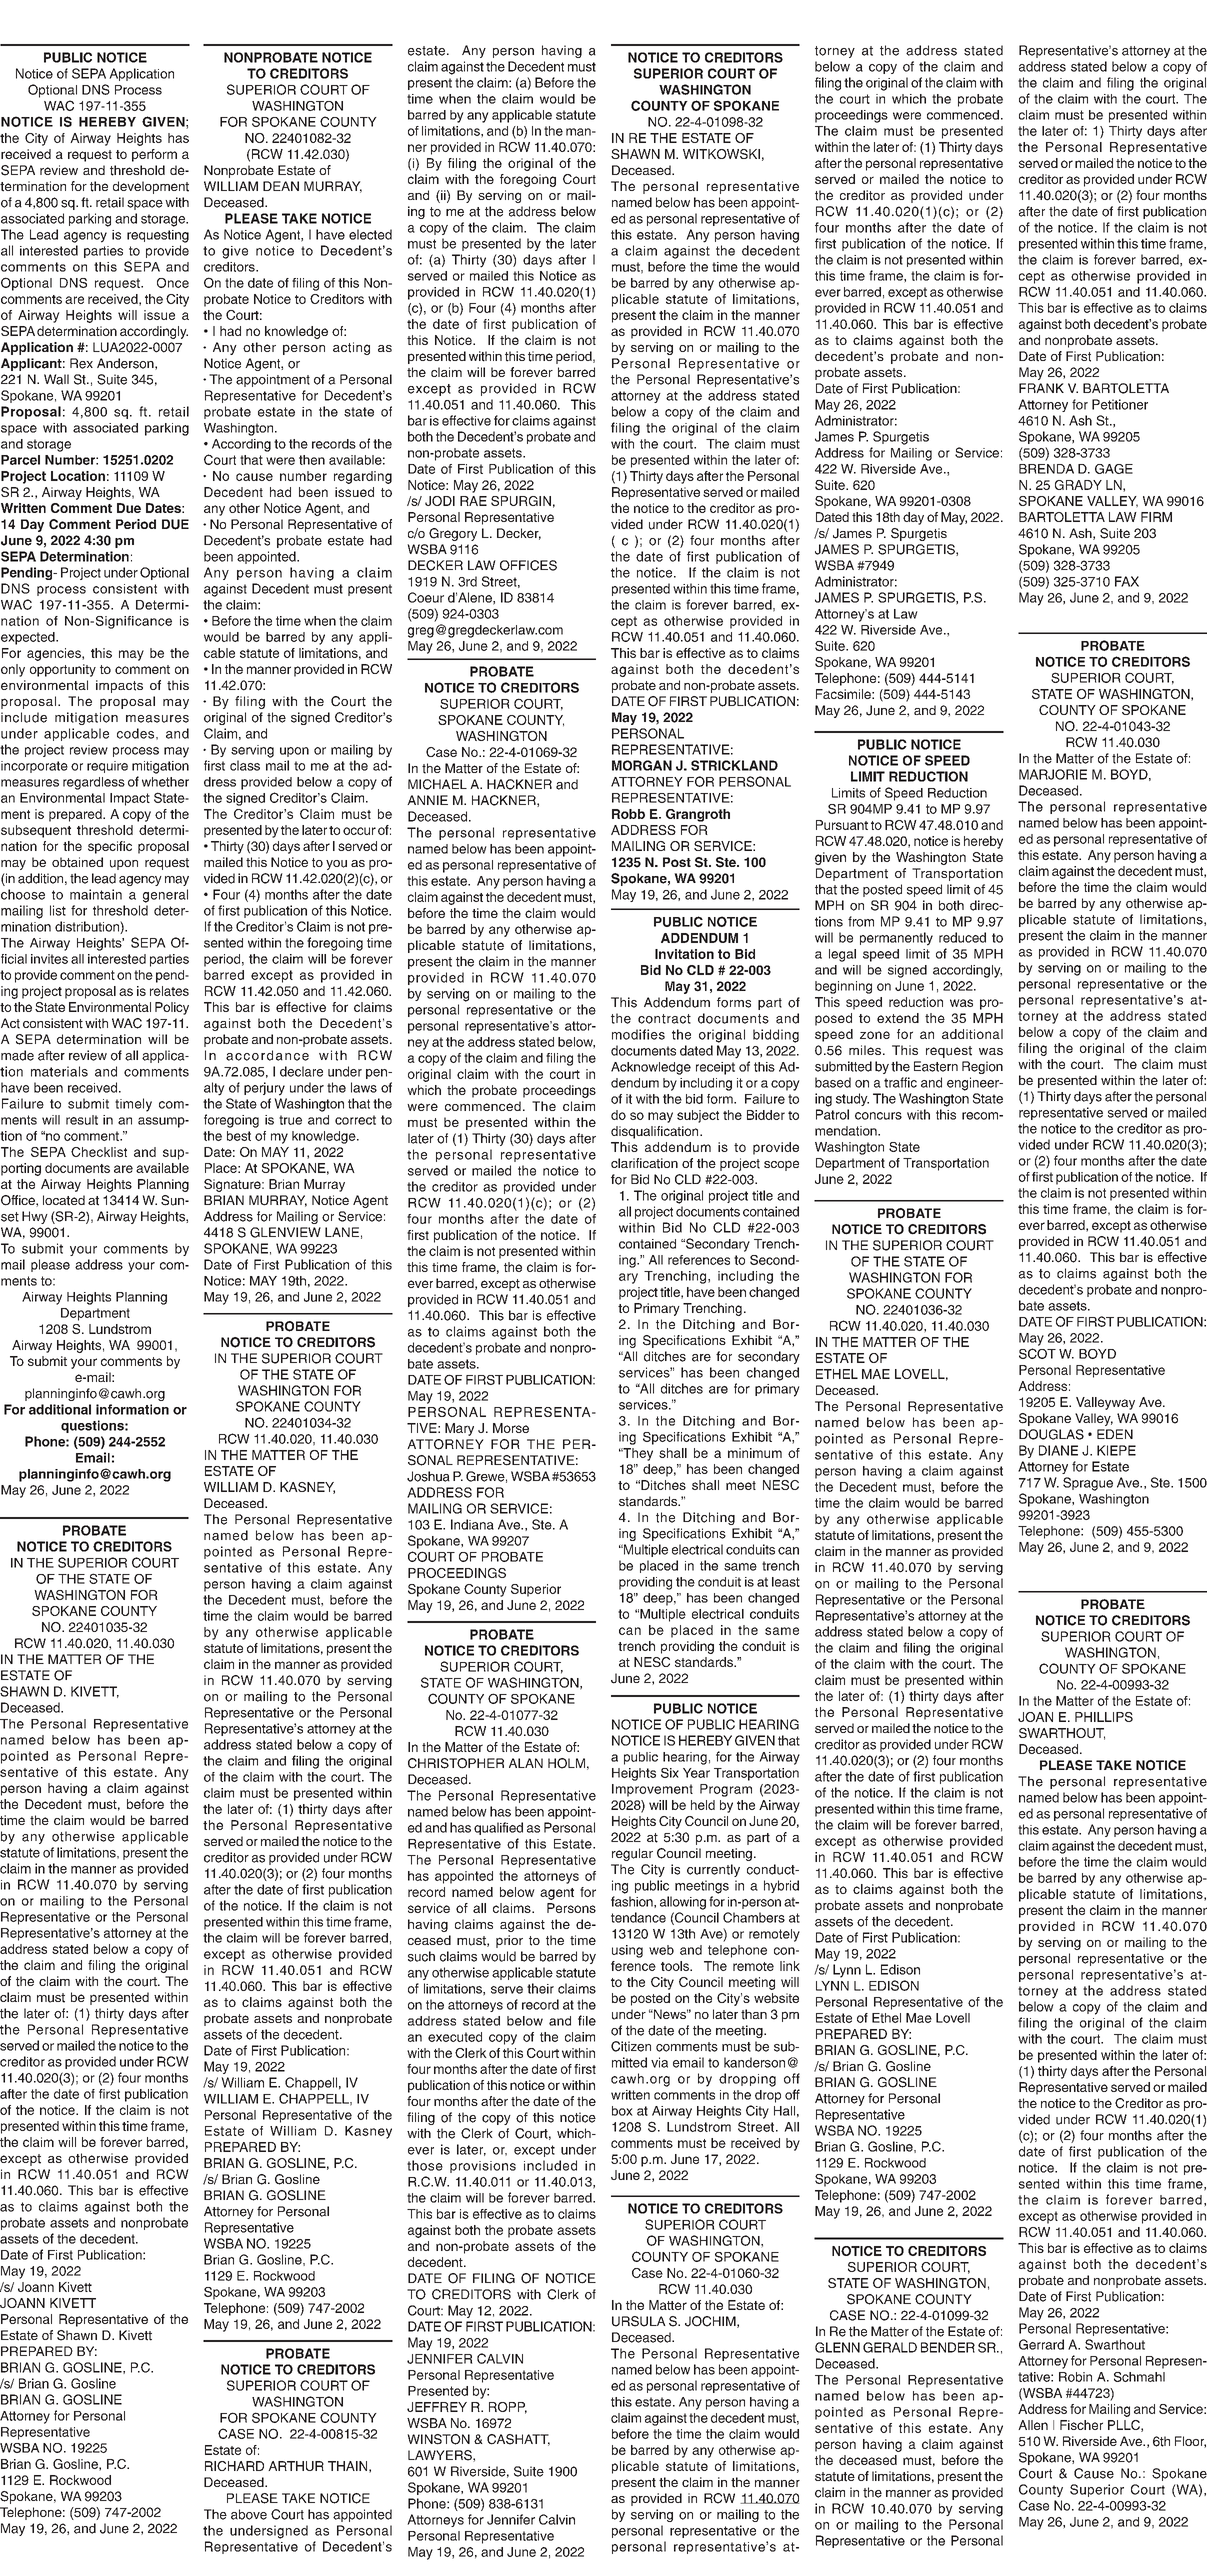 The height and width of the image is (2565, 1207). What do you see at coordinates (1037, 1353) in the image?
I see `SCOT` at bounding box center [1037, 1353].
